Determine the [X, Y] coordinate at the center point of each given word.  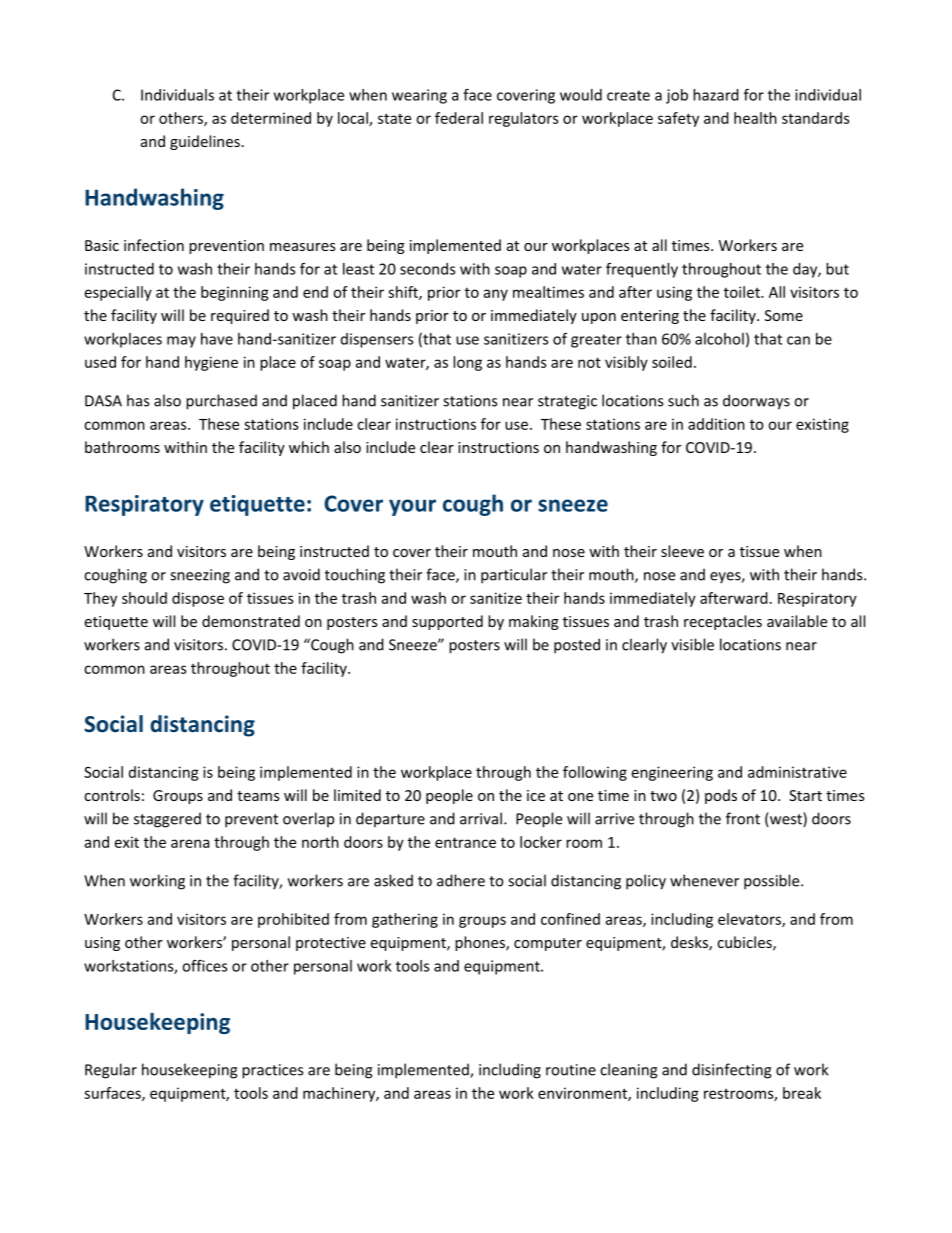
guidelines [205, 142]
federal [459, 118]
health [755, 118]
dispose [198, 599]
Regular [111, 1071]
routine [571, 1070]
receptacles [723, 622]
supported [447, 622]
